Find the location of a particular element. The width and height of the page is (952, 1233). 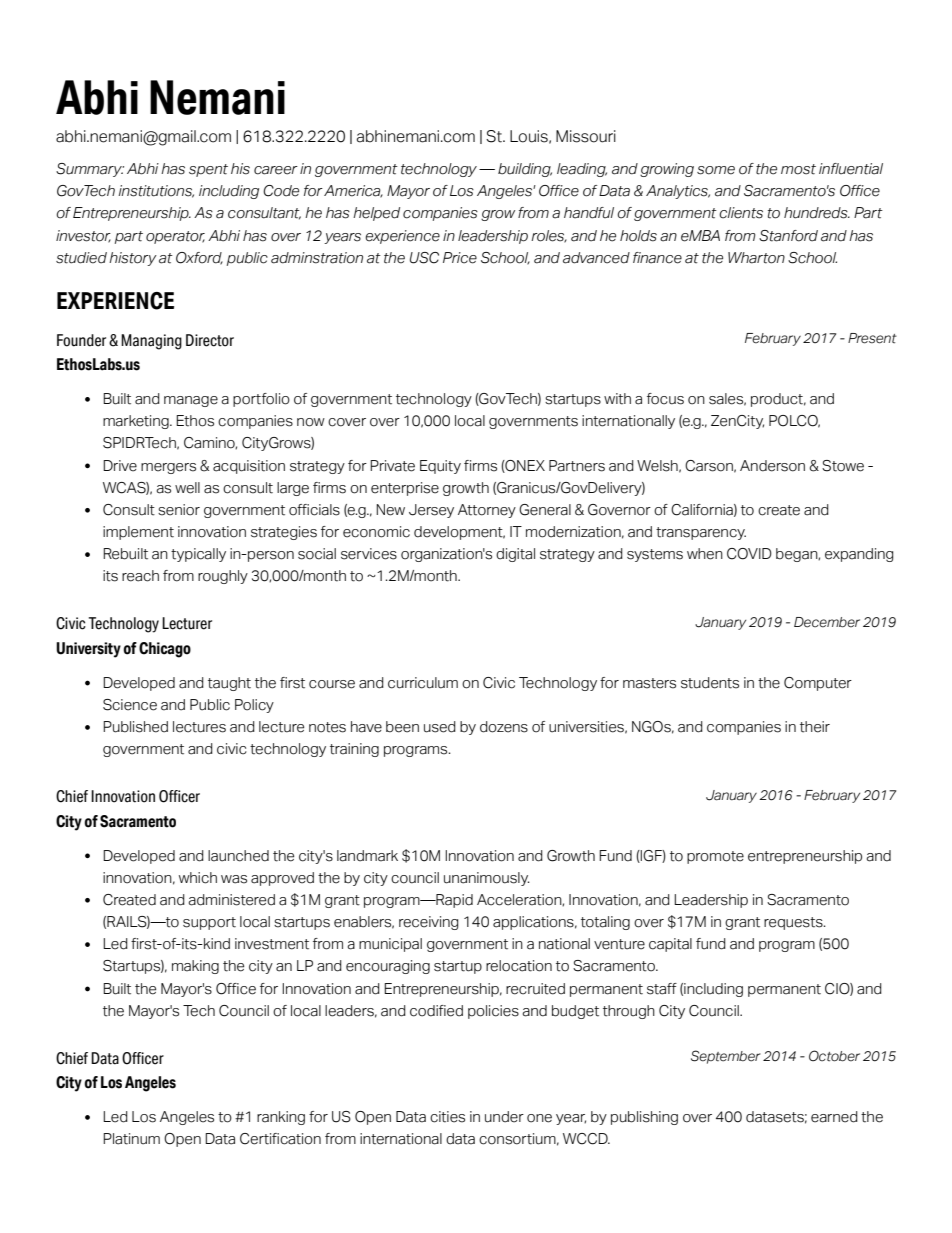

most is located at coordinates (798, 169).
